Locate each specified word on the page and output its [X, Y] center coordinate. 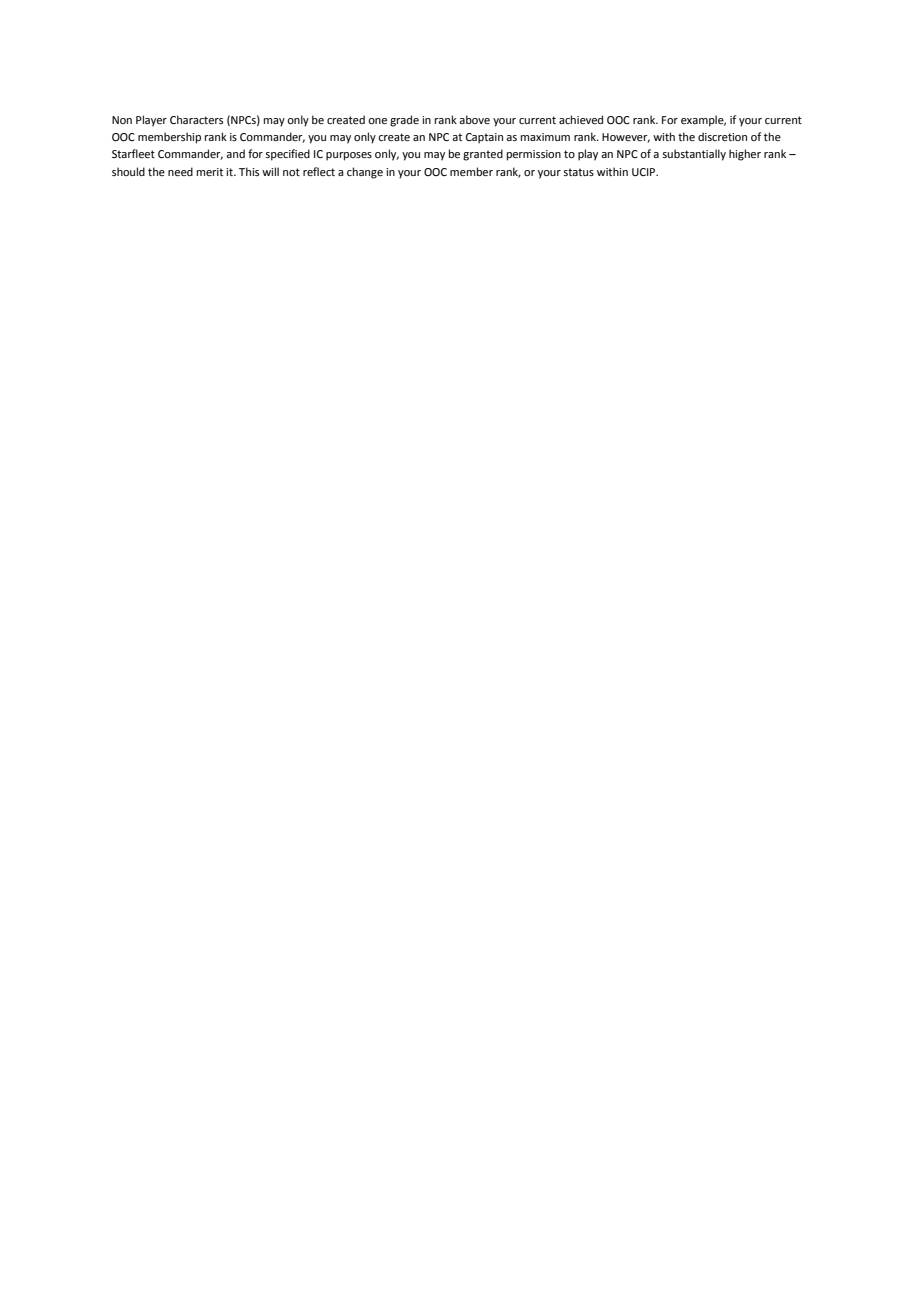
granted [483, 155]
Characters [196, 119]
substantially [694, 155]
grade [404, 121]
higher [745, 155]
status [578, 172]
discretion [722, 136]
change [365, 173]
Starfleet [133, 153]
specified [287, 155]
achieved [581, 119]
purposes [349, 156]
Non [122, 120]
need [180, 171]
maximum [545, 137]
